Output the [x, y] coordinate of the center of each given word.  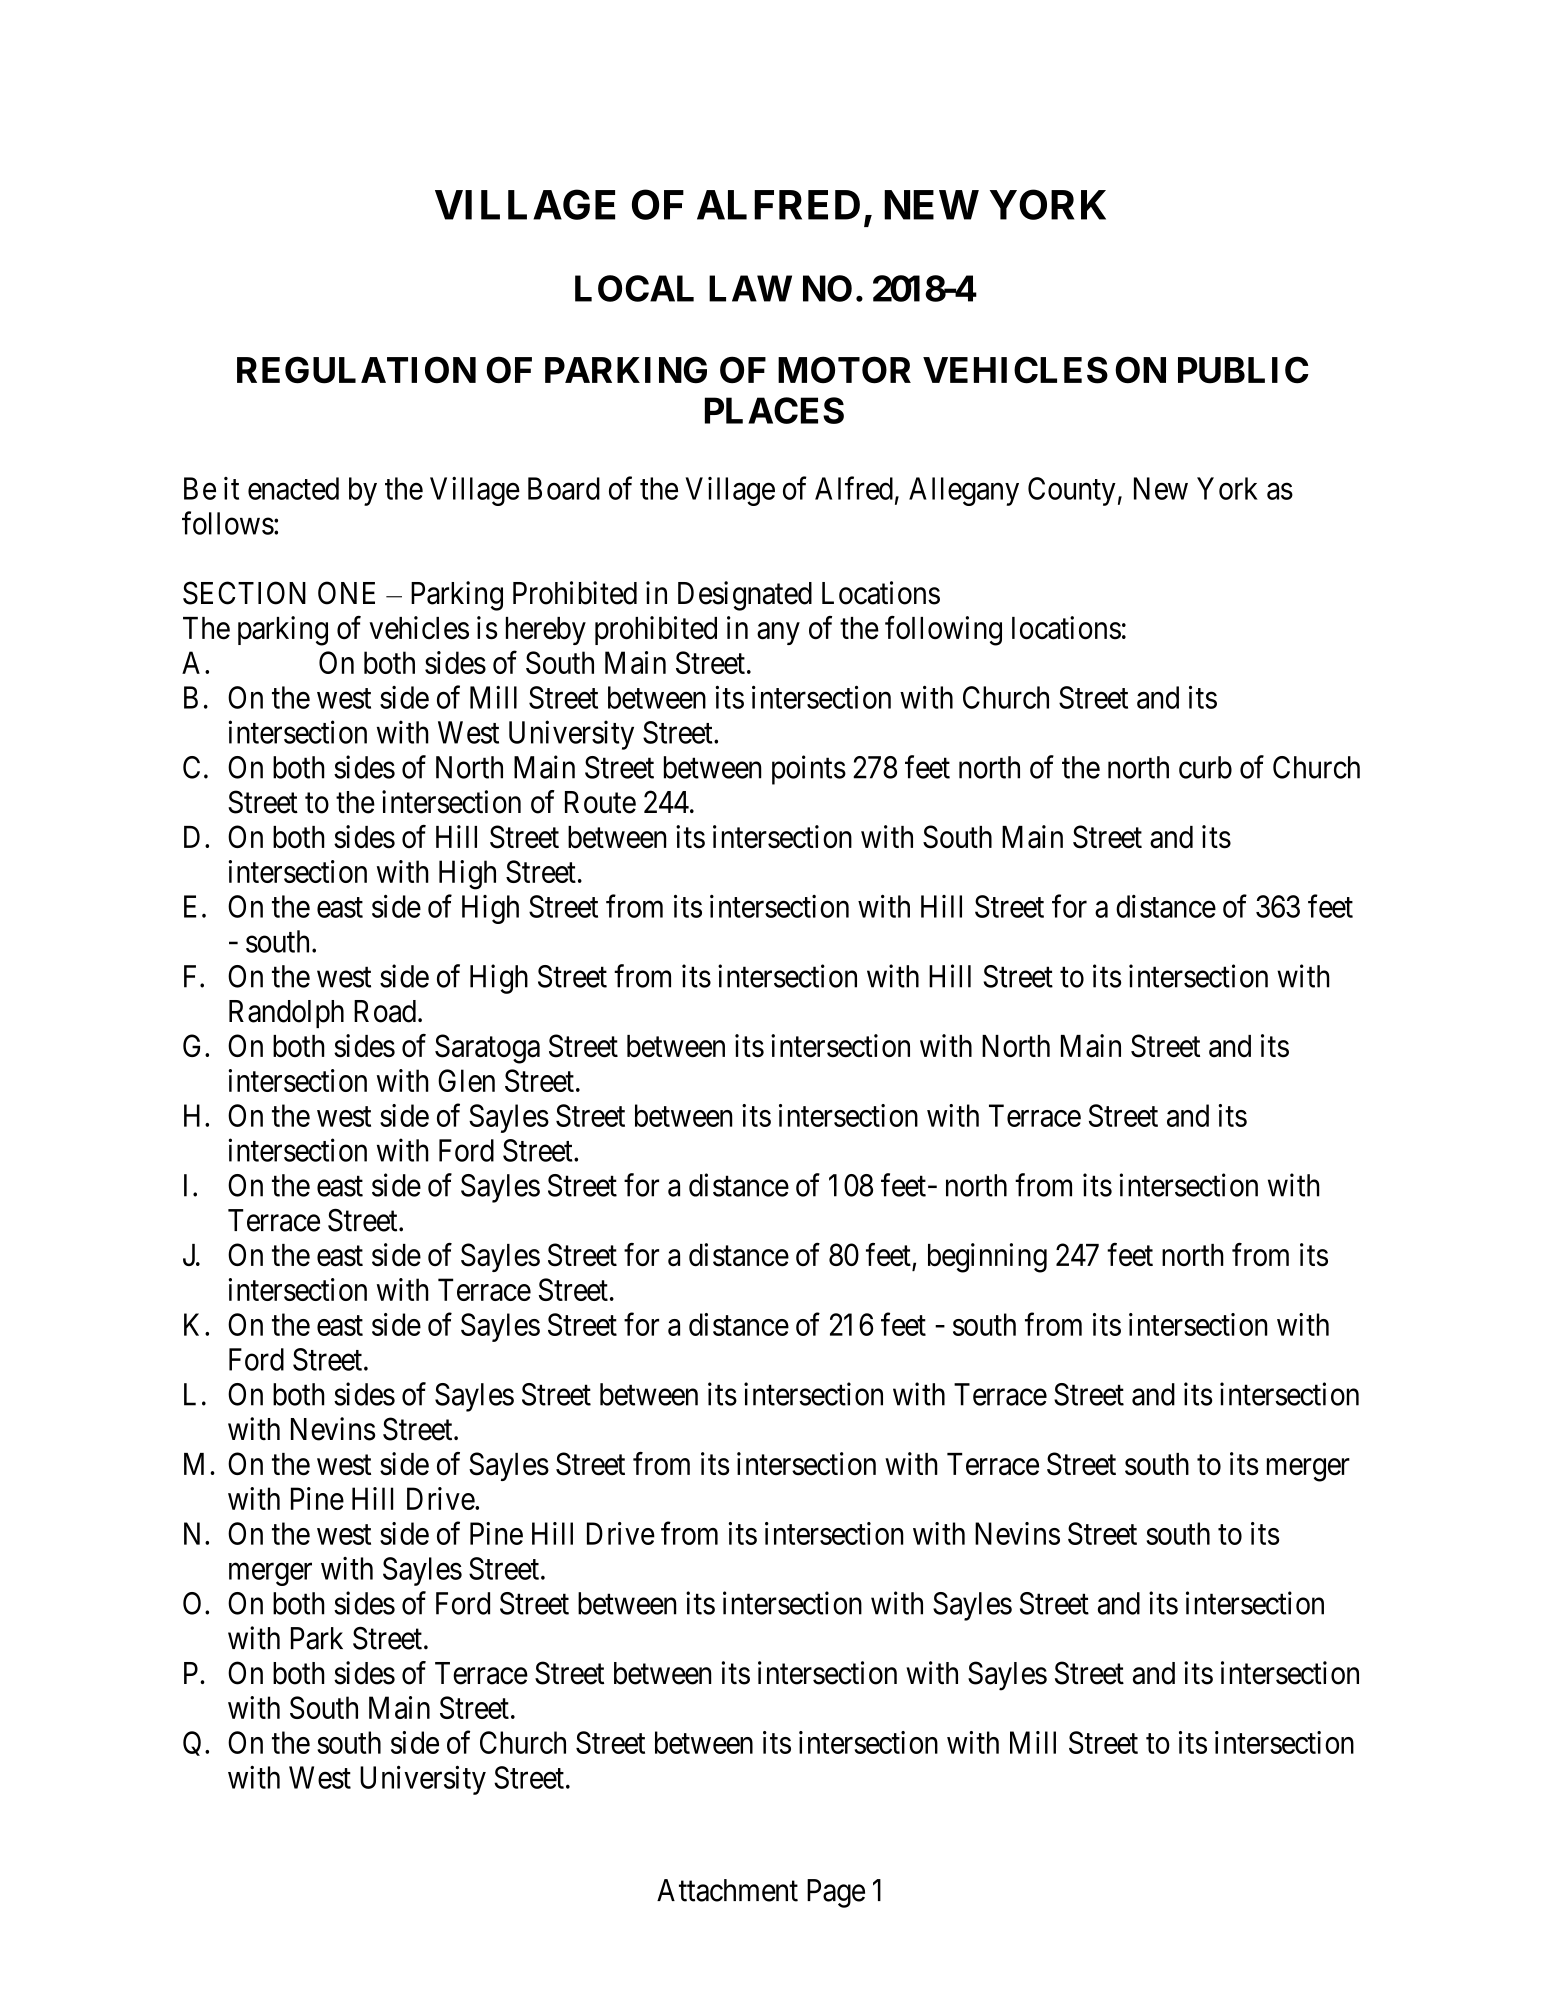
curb [1205, 767]
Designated [745, 596]
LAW [750, 288]
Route [600, 802]
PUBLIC [1243, 370]
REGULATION [356, 370]
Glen [466, 1080]
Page [836, 1893]
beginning [987, 1258]
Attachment [727, 1890]
